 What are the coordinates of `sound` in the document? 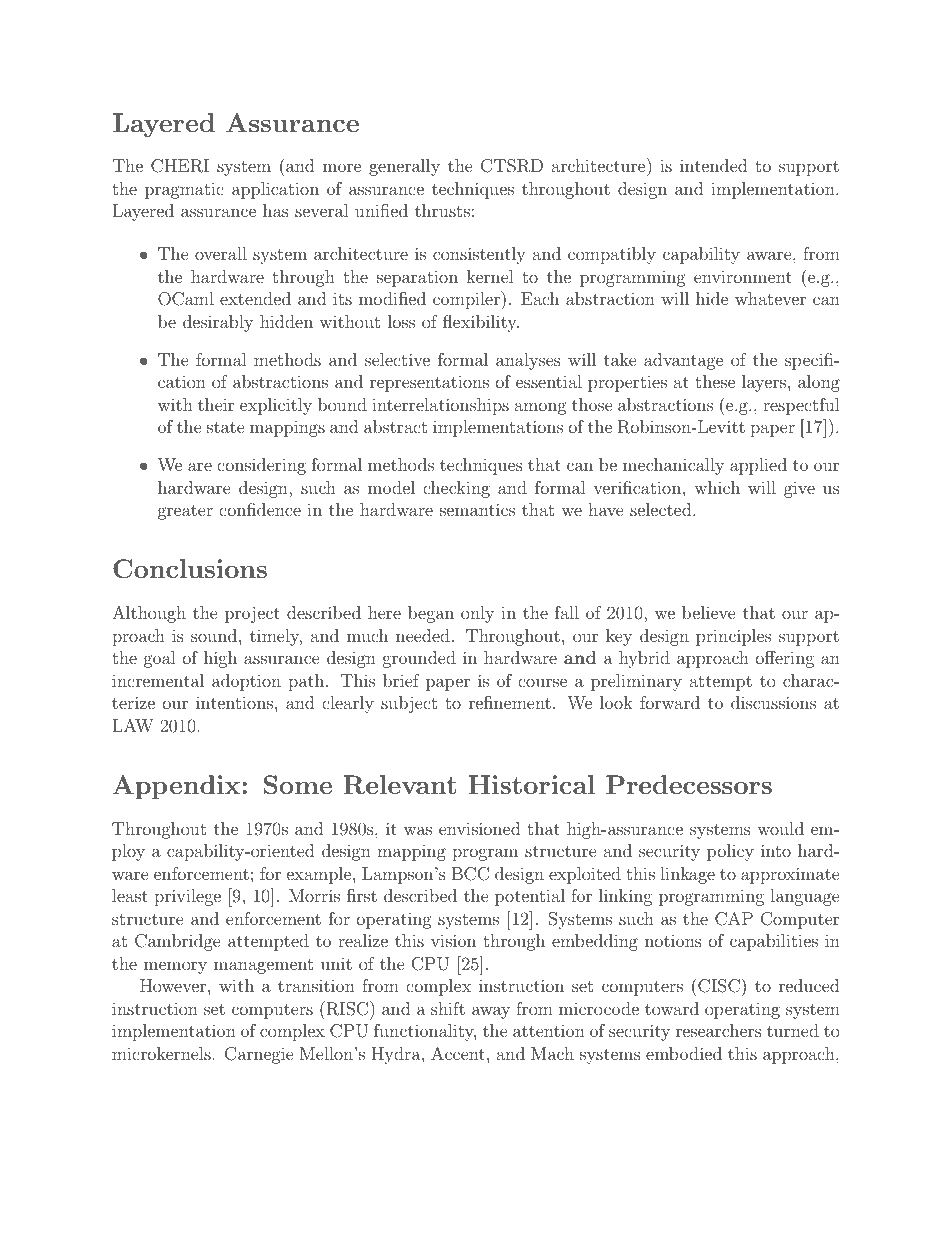 It's located at (215, 635).
